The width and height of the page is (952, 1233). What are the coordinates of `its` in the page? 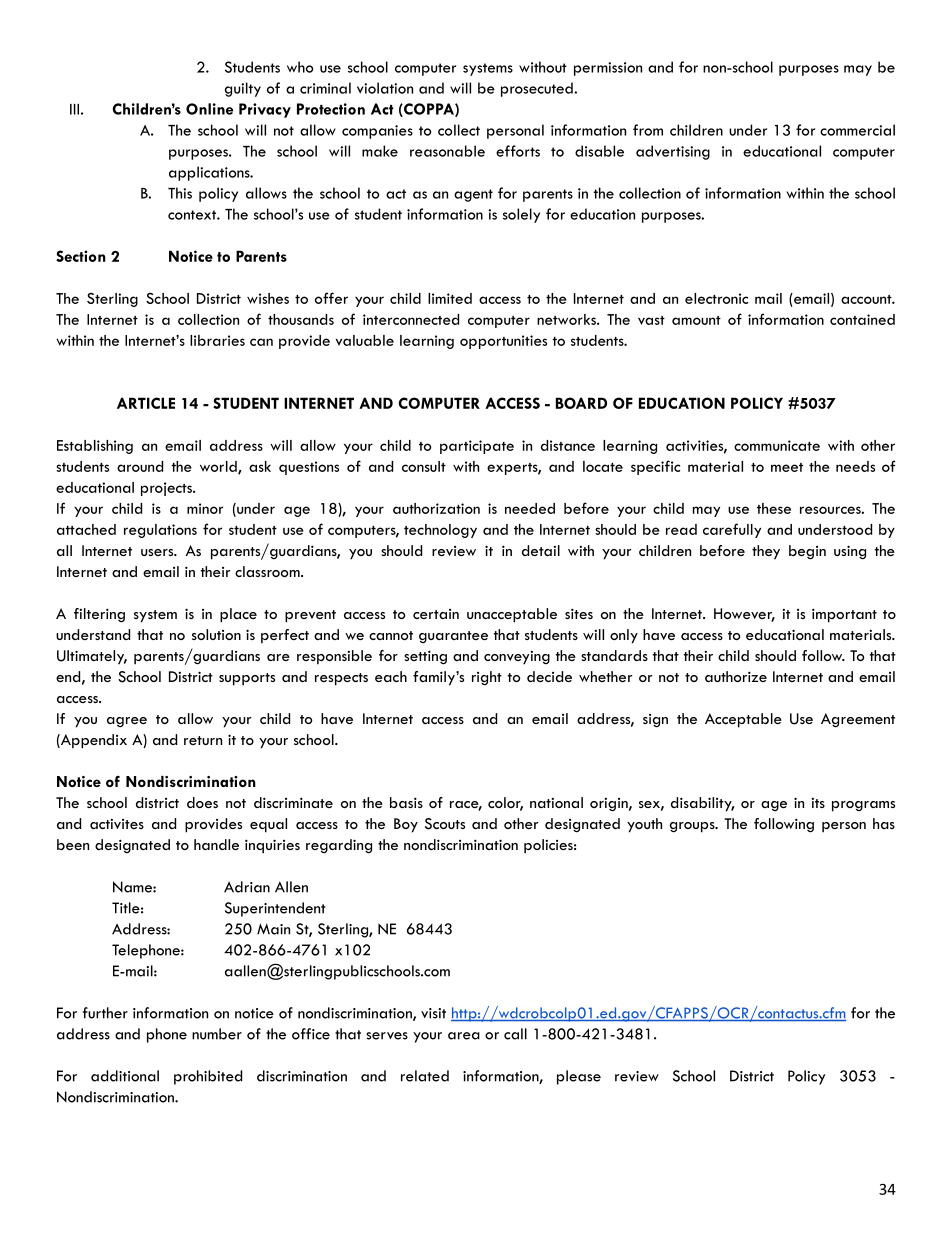 It's located at (818, 803).
